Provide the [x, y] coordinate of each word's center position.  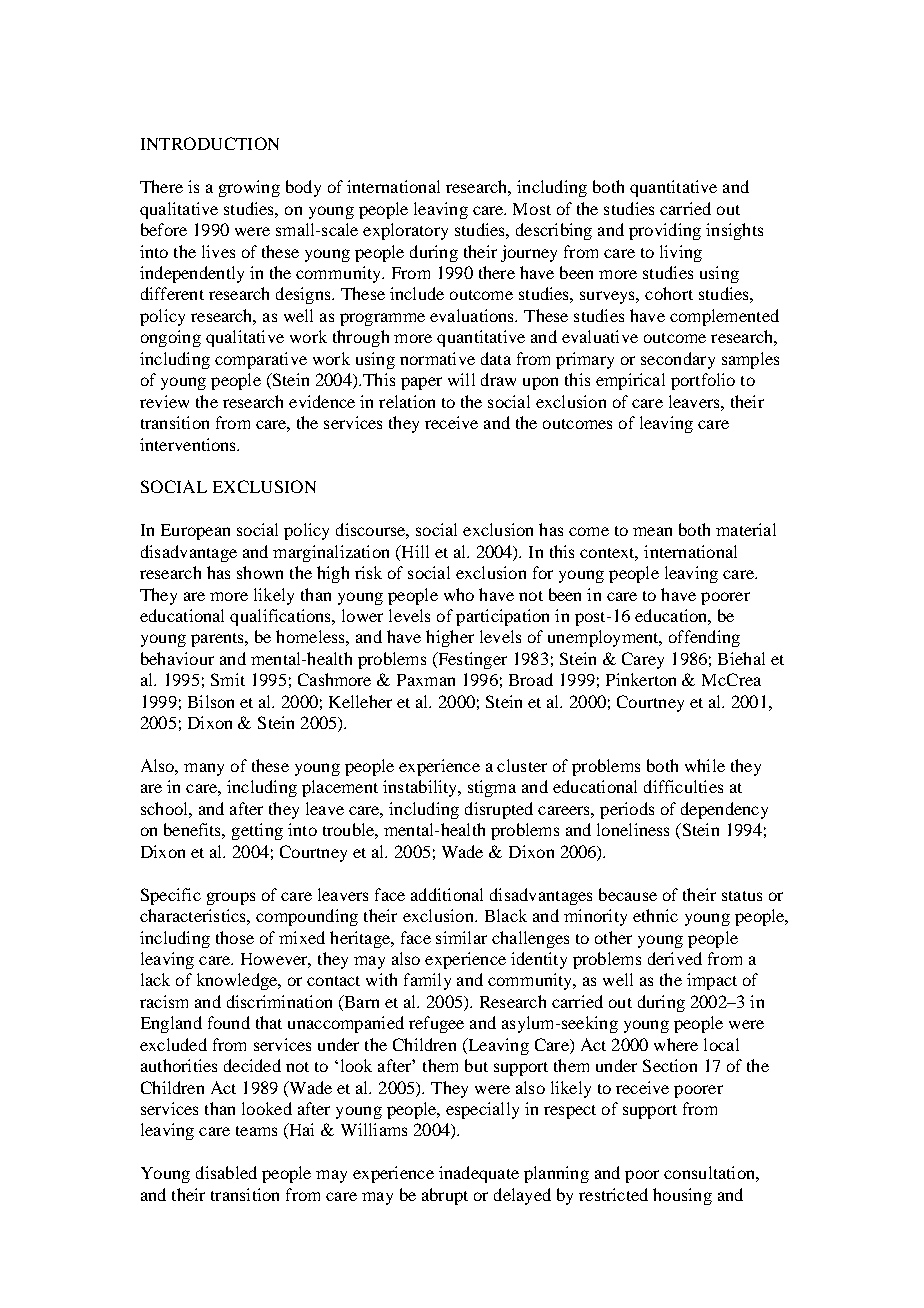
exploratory [405, 231]
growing [249, 188]
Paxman [426, 680]
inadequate [479, 1174]
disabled [226, 1172]
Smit [228, 679]
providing [665, 231]
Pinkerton [641, 679]
